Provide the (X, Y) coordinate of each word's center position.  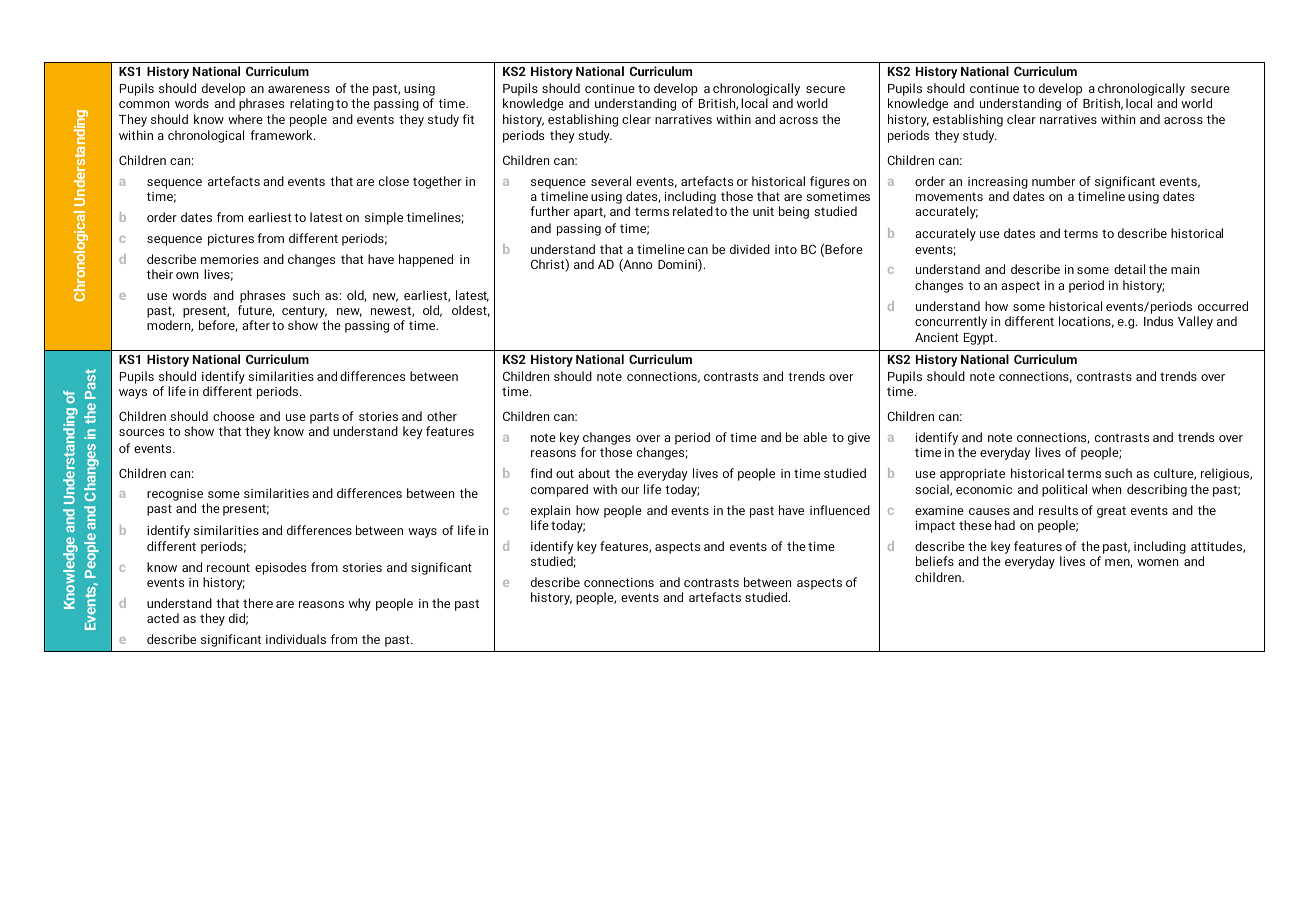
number (1053, 181)
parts (324, 419)
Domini (678, 265)
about (594, 473)
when (1106, 489)
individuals (296, 639)
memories (230, 259)
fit (468, 119)
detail (1129, 269)
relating (312, 104)
